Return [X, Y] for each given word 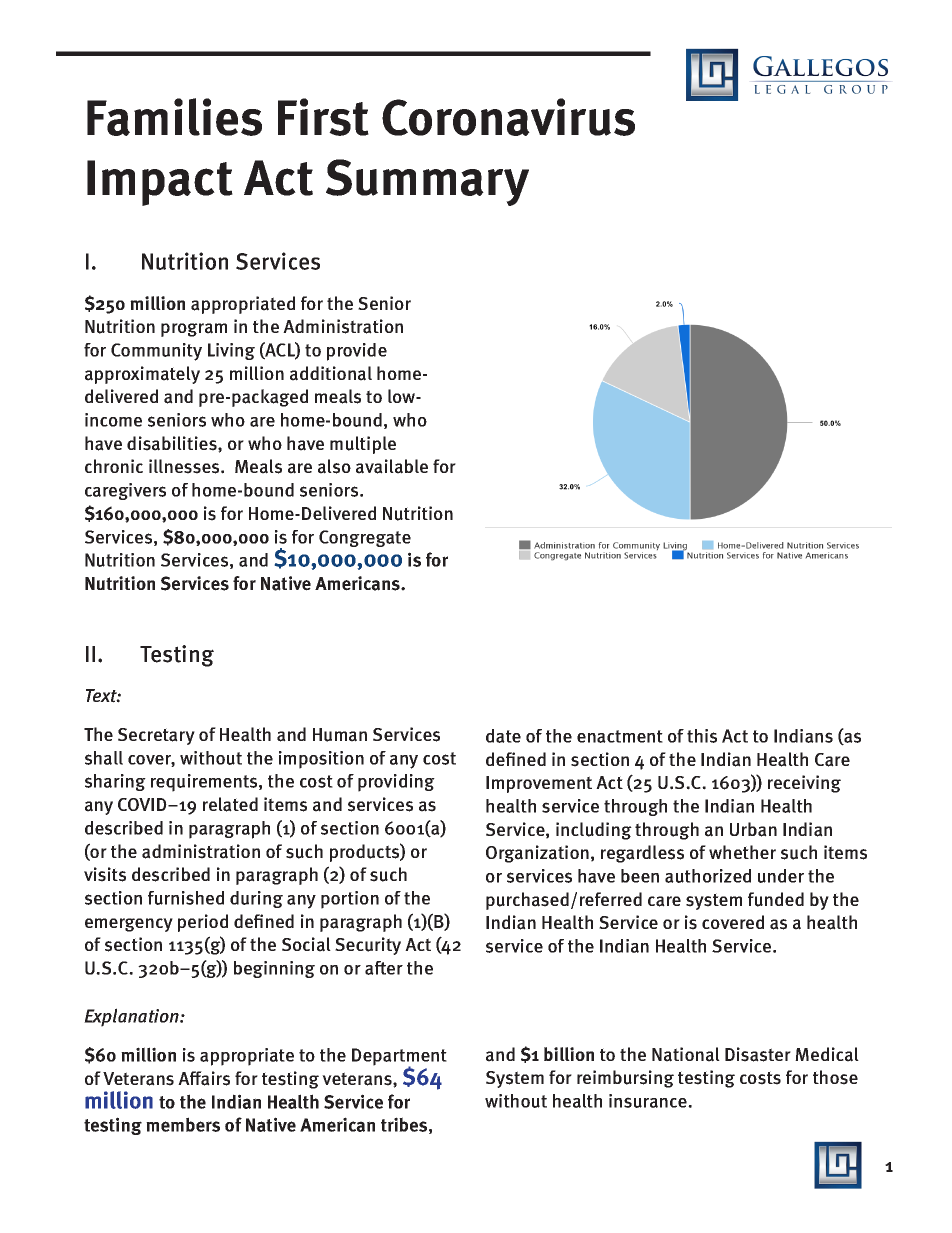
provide [357, 352]
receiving [804, 784]
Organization [537, 854]
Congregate [365, 538]
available [392, 466]
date [503, 736]
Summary [427, 182]
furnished [186, 898]
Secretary [156, 736]
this [702, 736]
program [194, 330]
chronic [114, 466]
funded [776, 899]
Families [174, 117]
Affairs [204, 1078]
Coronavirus [508, 117]
